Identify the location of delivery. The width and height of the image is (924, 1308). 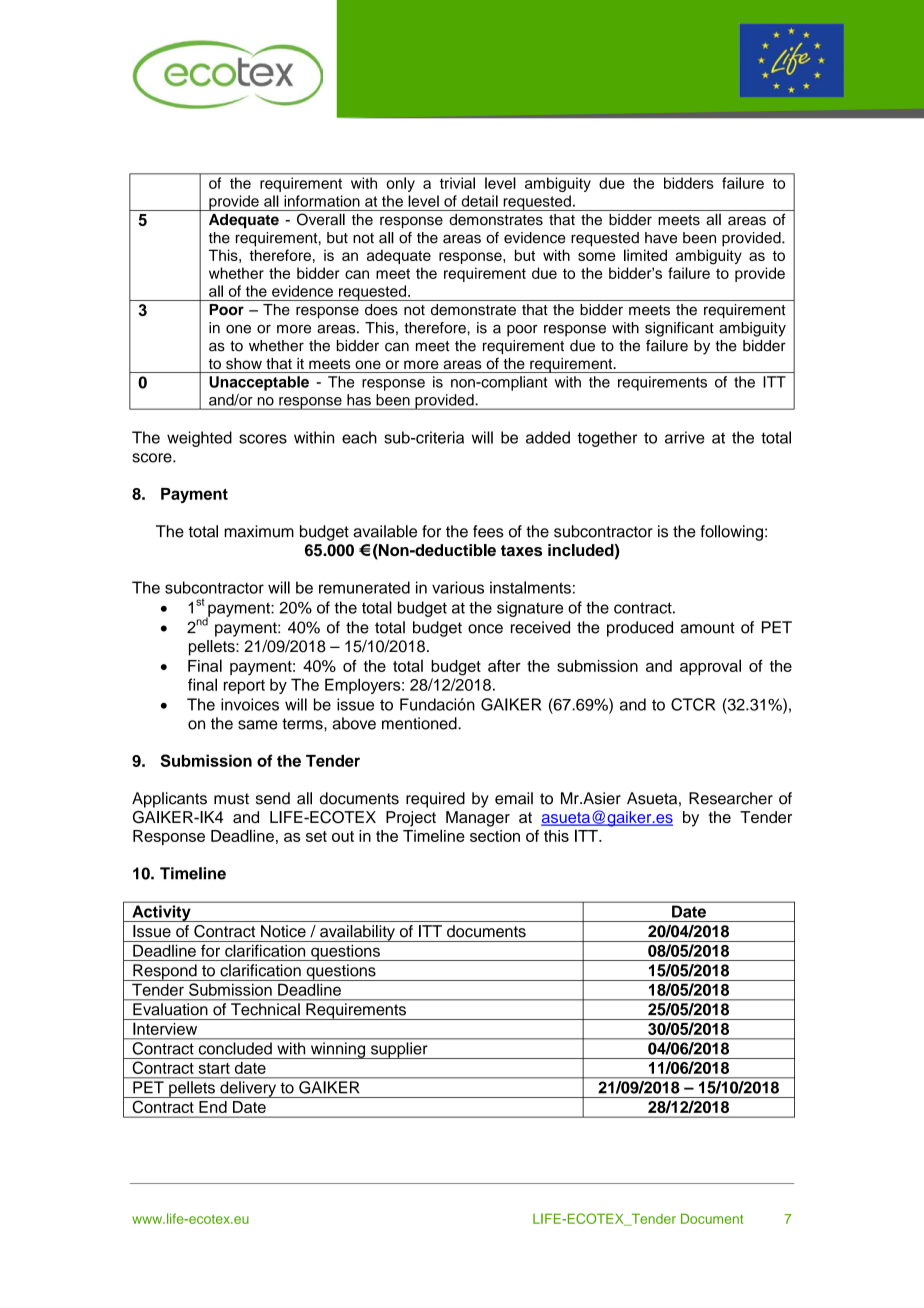
(248, 1089).
